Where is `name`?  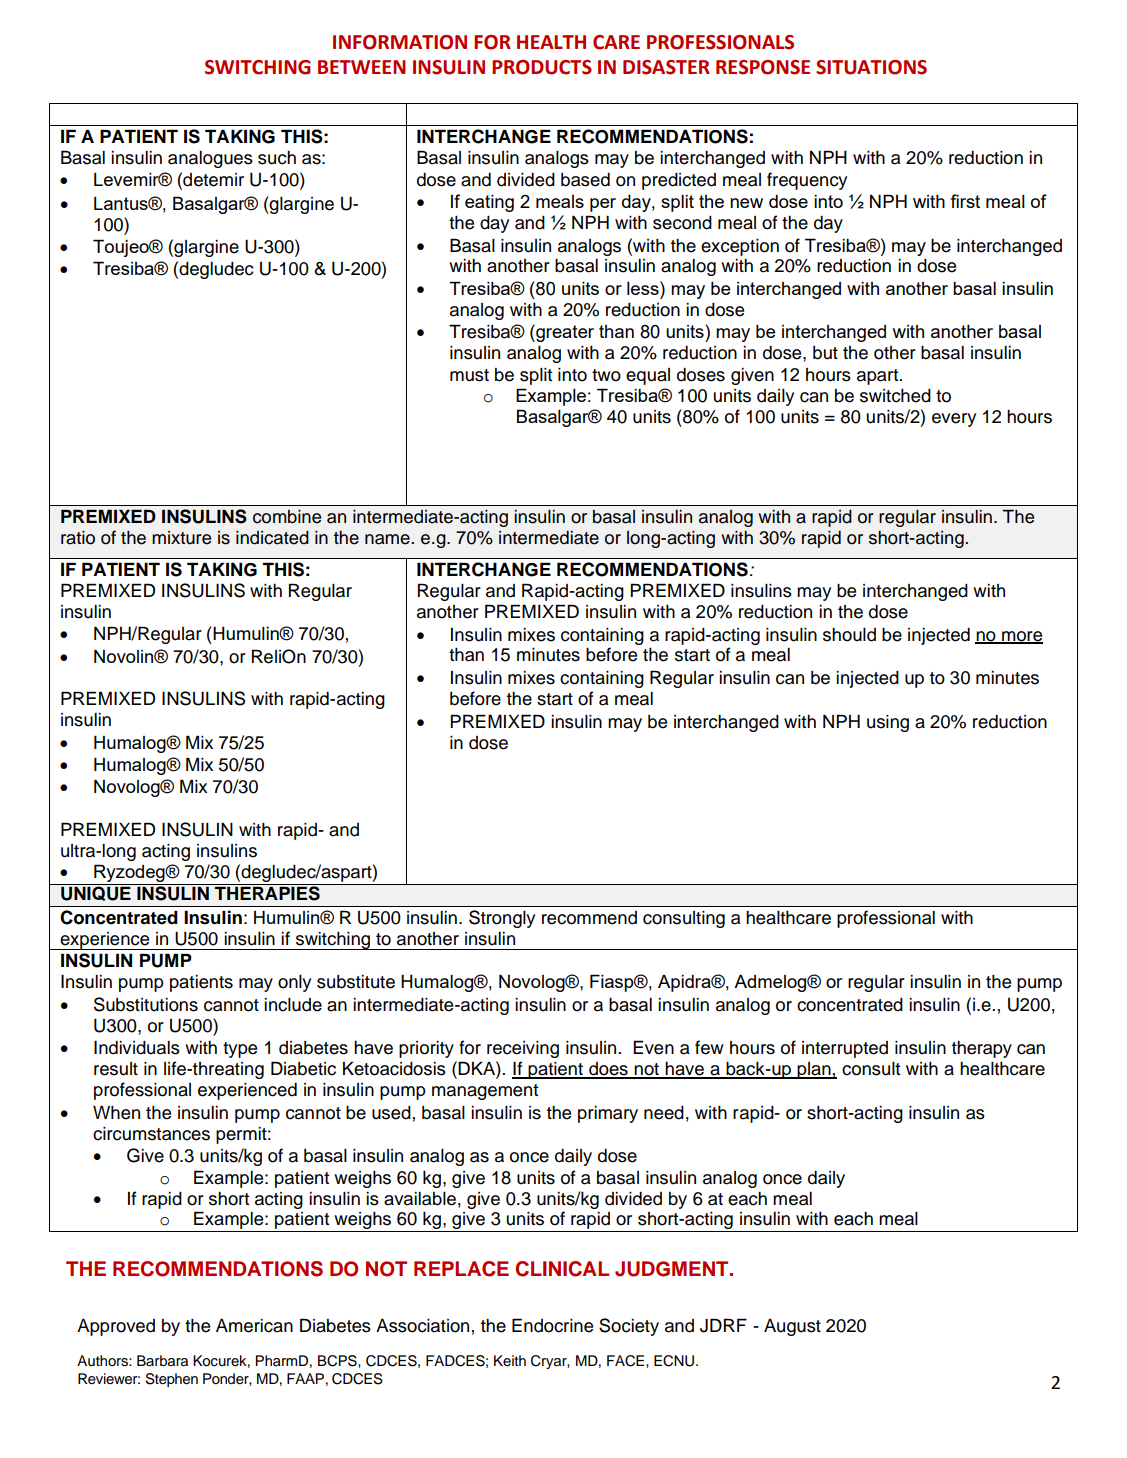
name is located at coordinates (387, 539).
